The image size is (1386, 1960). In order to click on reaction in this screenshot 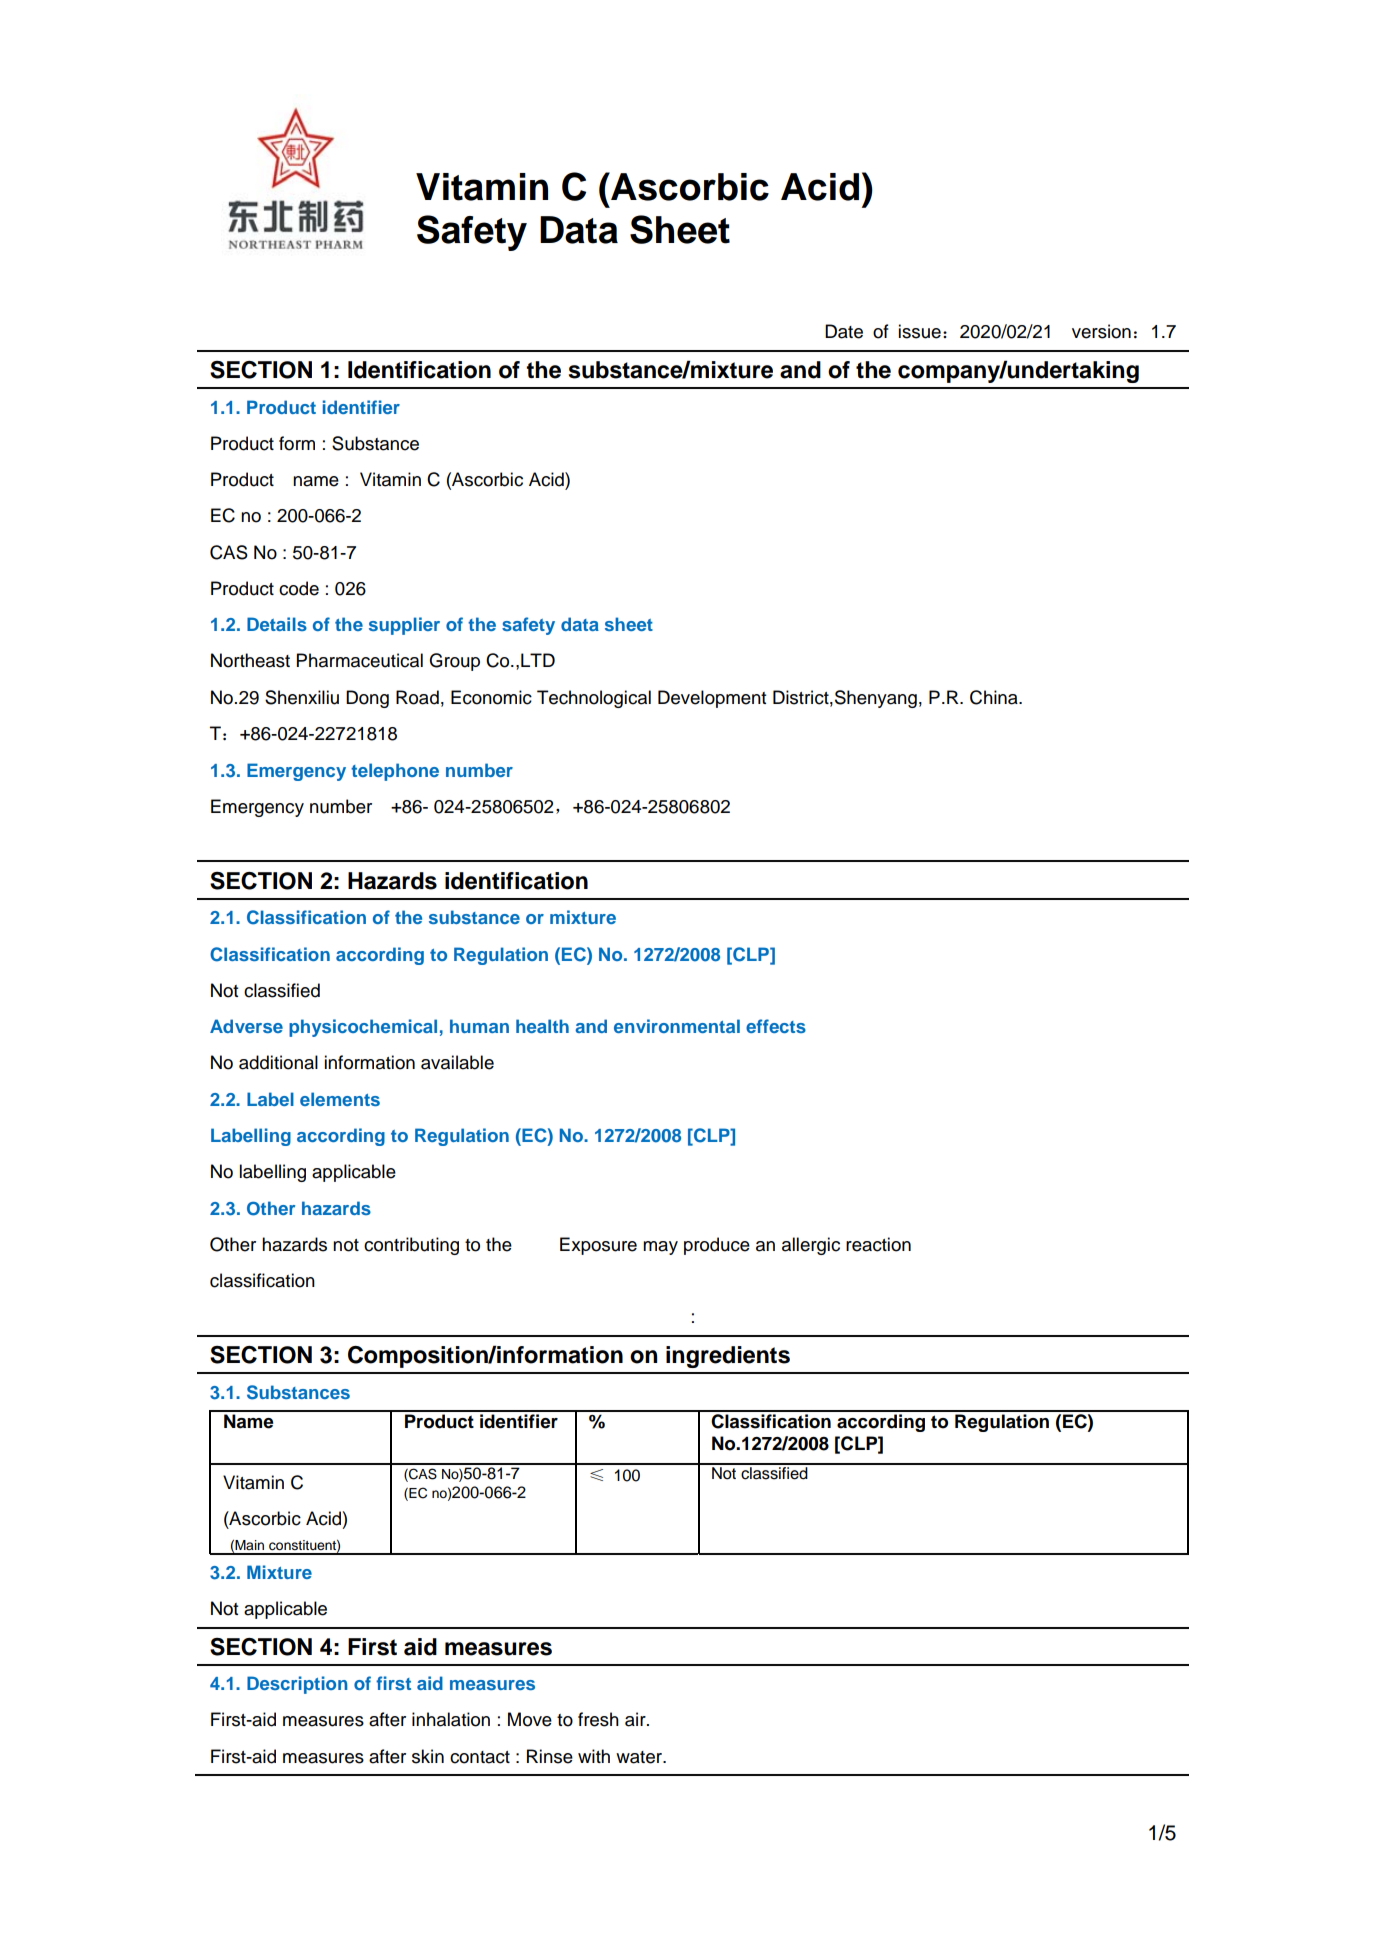, I will do `click(878, 1244)`.
